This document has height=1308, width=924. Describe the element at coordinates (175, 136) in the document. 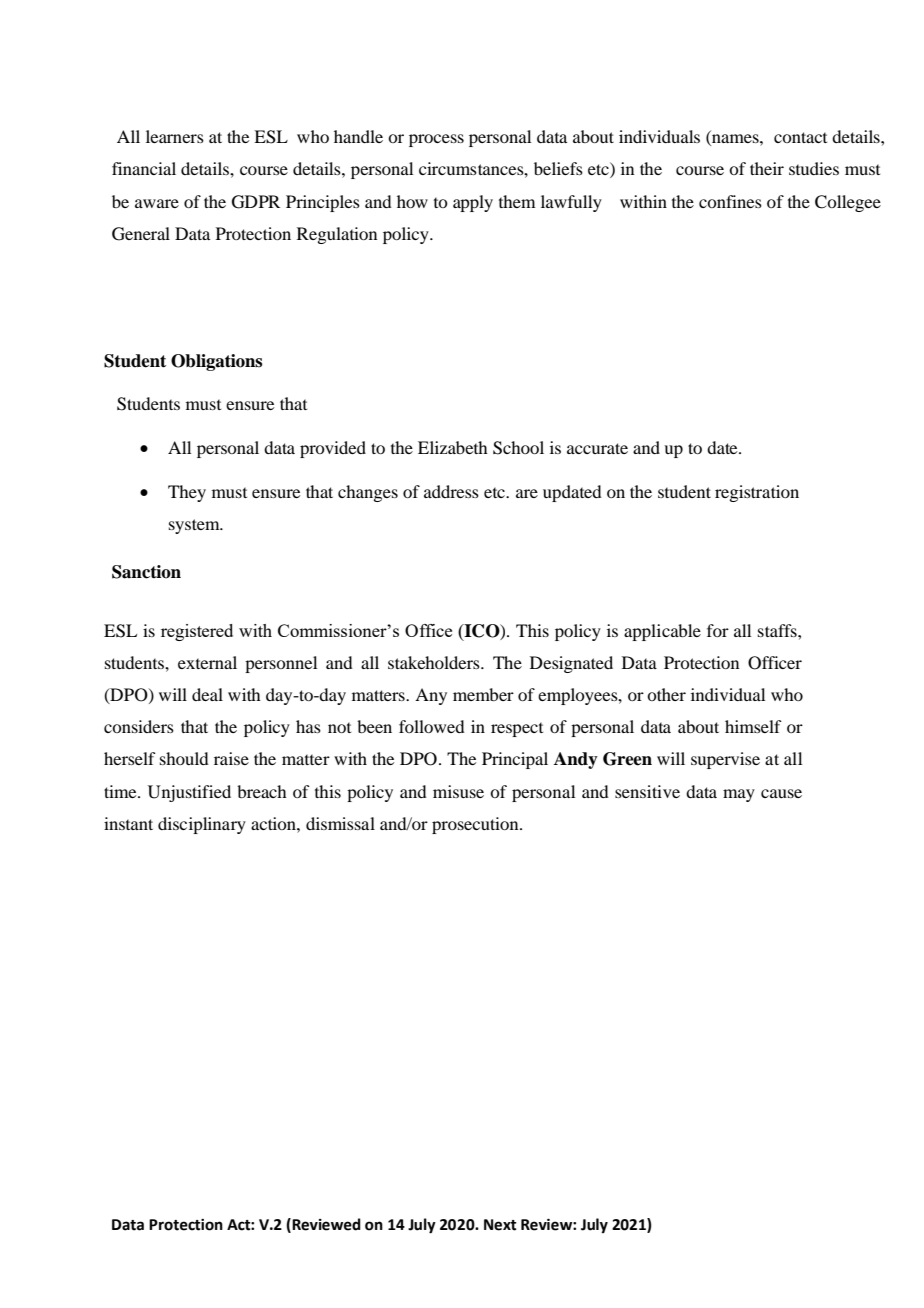

I see `learners` at that location.
